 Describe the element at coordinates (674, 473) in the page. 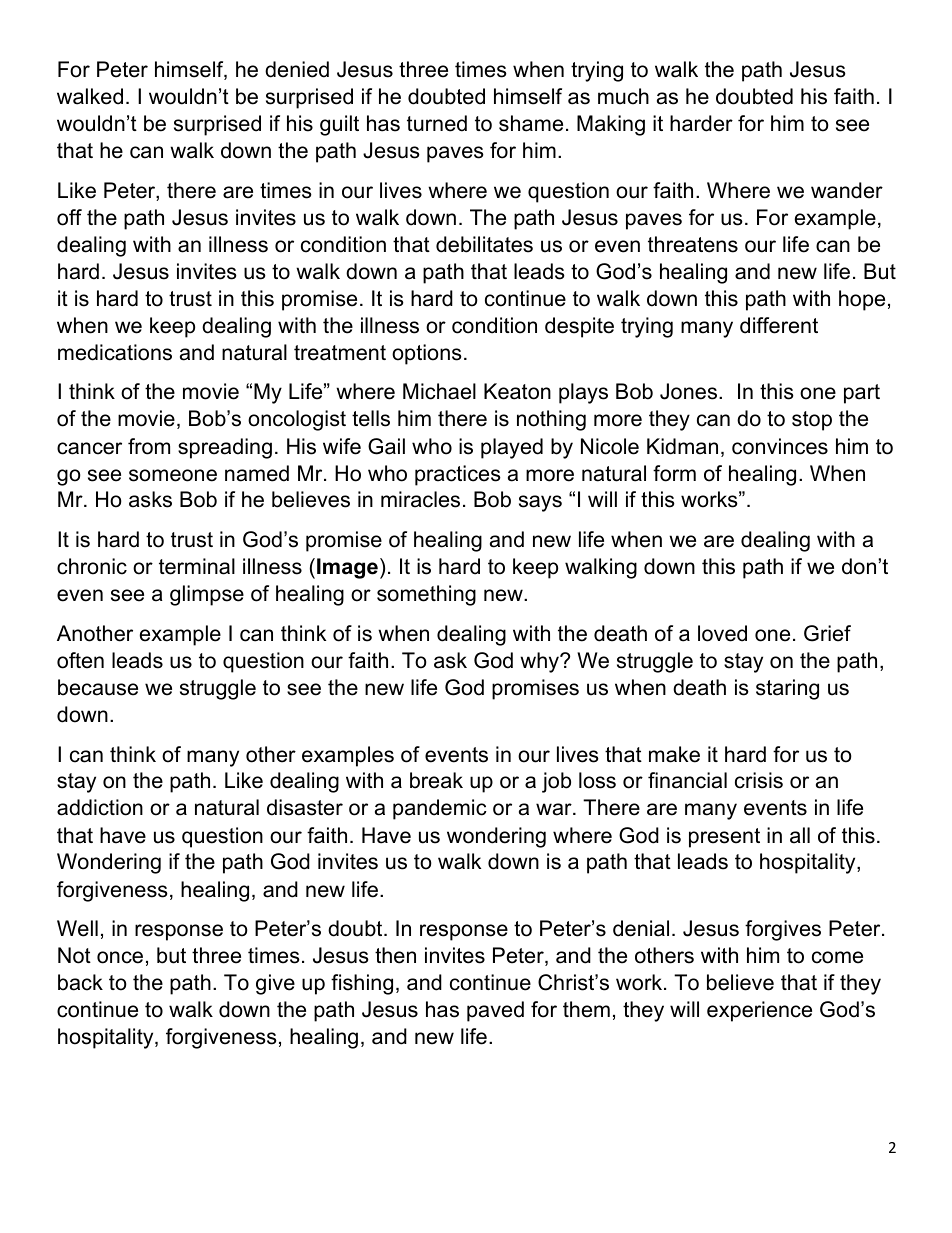

I see `form` at that location.
